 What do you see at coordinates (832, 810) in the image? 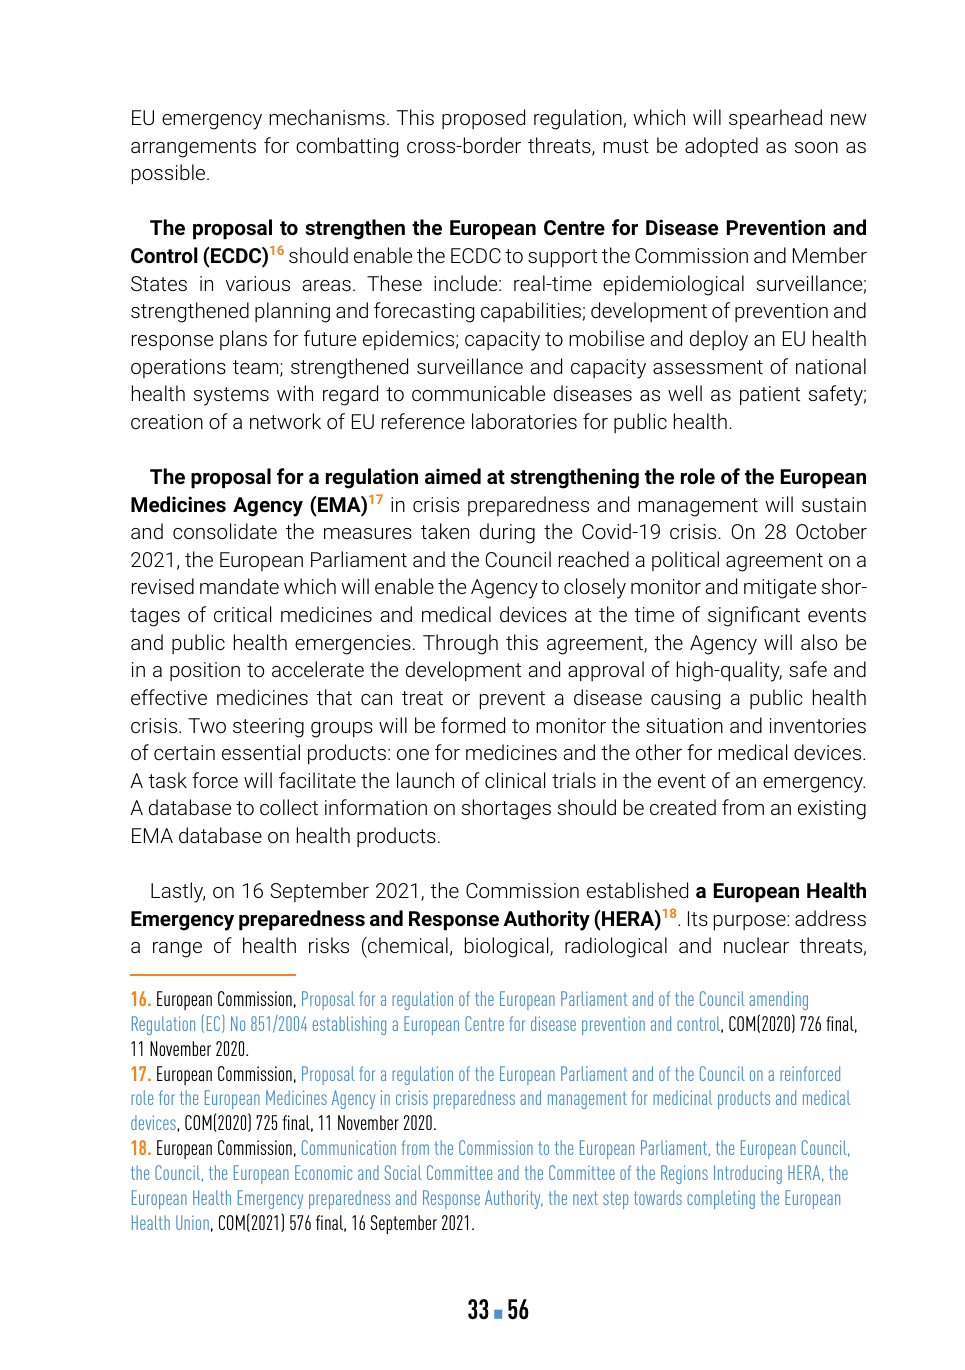
I see `existing` at bounding box center [832, 810].
